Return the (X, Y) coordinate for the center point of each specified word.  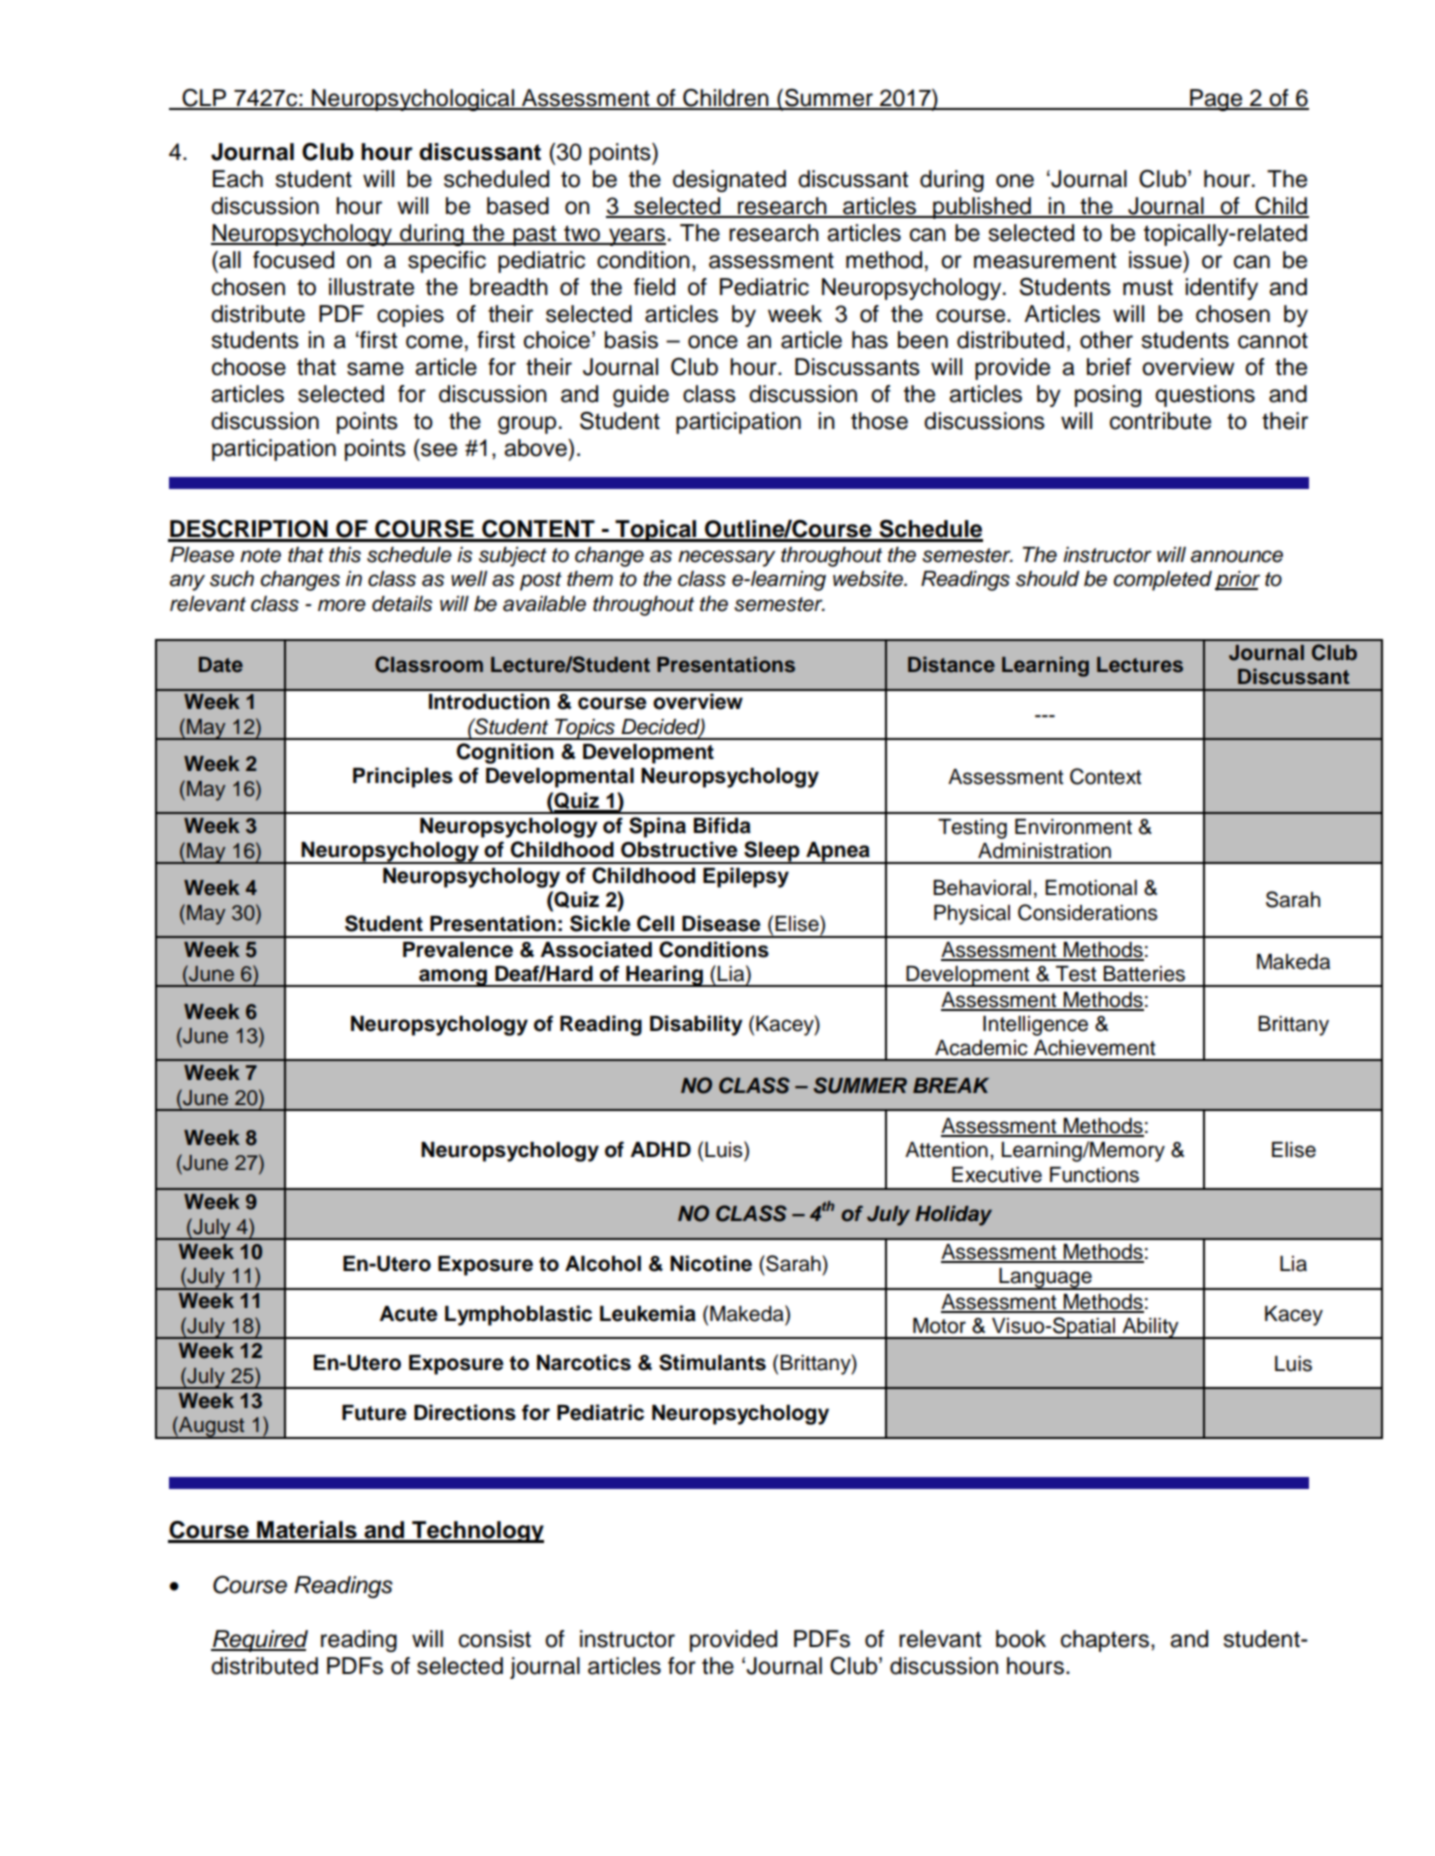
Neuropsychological (413, 100)
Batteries (1144, 974)
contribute (1160, 421)
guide (641, 396)
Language (1045, 1279)
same (375, 369)
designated (729, 181)
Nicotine (711, 1263)
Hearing (664, 976)
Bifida (722, 825)
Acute (409, 1314)
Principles (403, 777)
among (453, 978)
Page (1216, 100)
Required (259, 1641)
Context (1105, 776)
